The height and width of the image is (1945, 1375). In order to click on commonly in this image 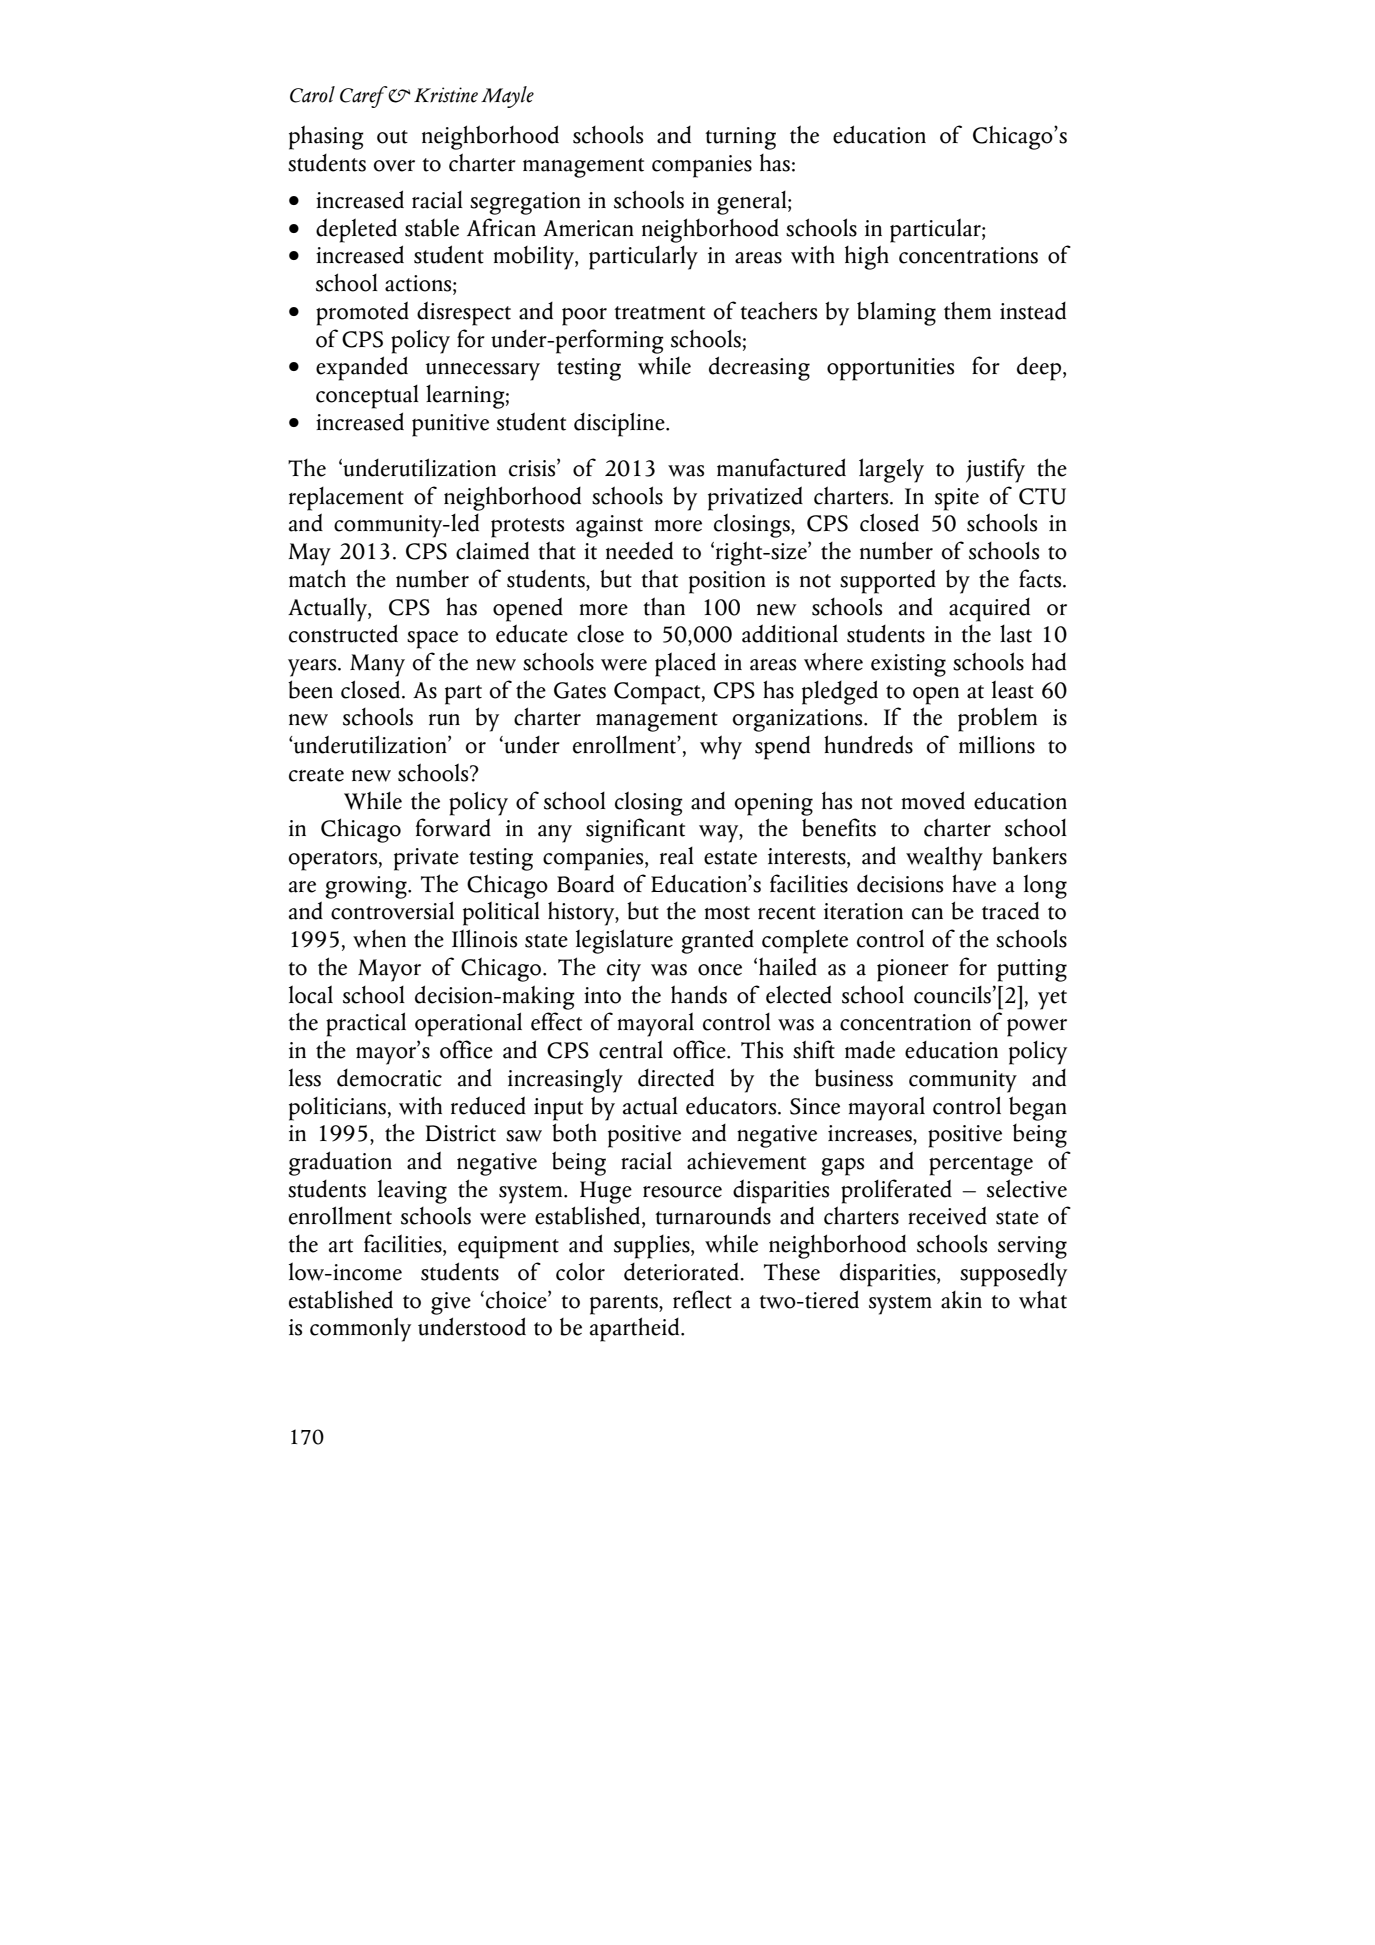, I will do `click(360, 1329)`.
